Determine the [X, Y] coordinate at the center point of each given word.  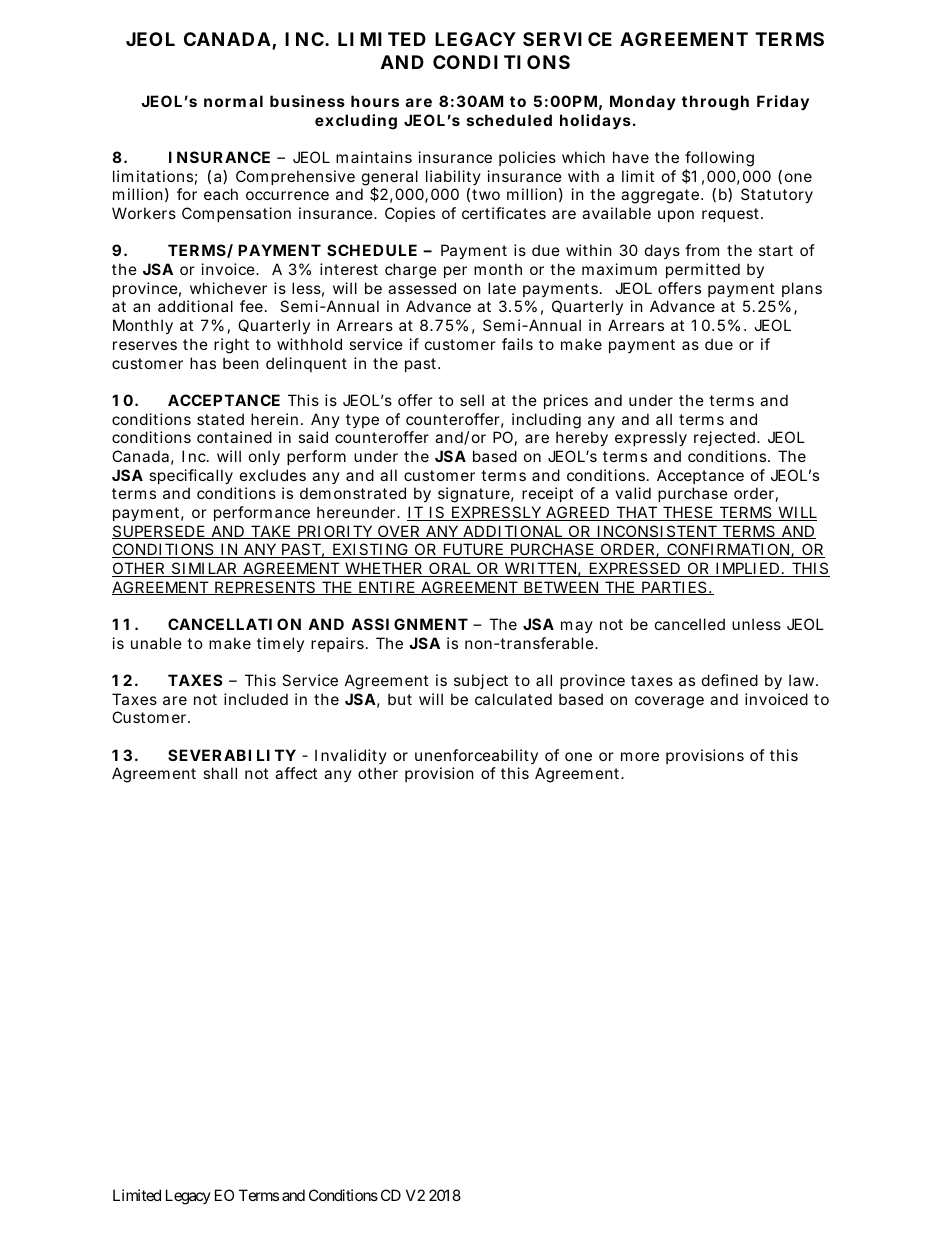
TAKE [270, 532]
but [400, 699]
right [231, 346]
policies [527, 158]
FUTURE [473, 550]
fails [517, 344]
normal [233, 101]
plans [802, 289]
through [715, 103]
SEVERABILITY [232, 755]
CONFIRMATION [728, 550]
